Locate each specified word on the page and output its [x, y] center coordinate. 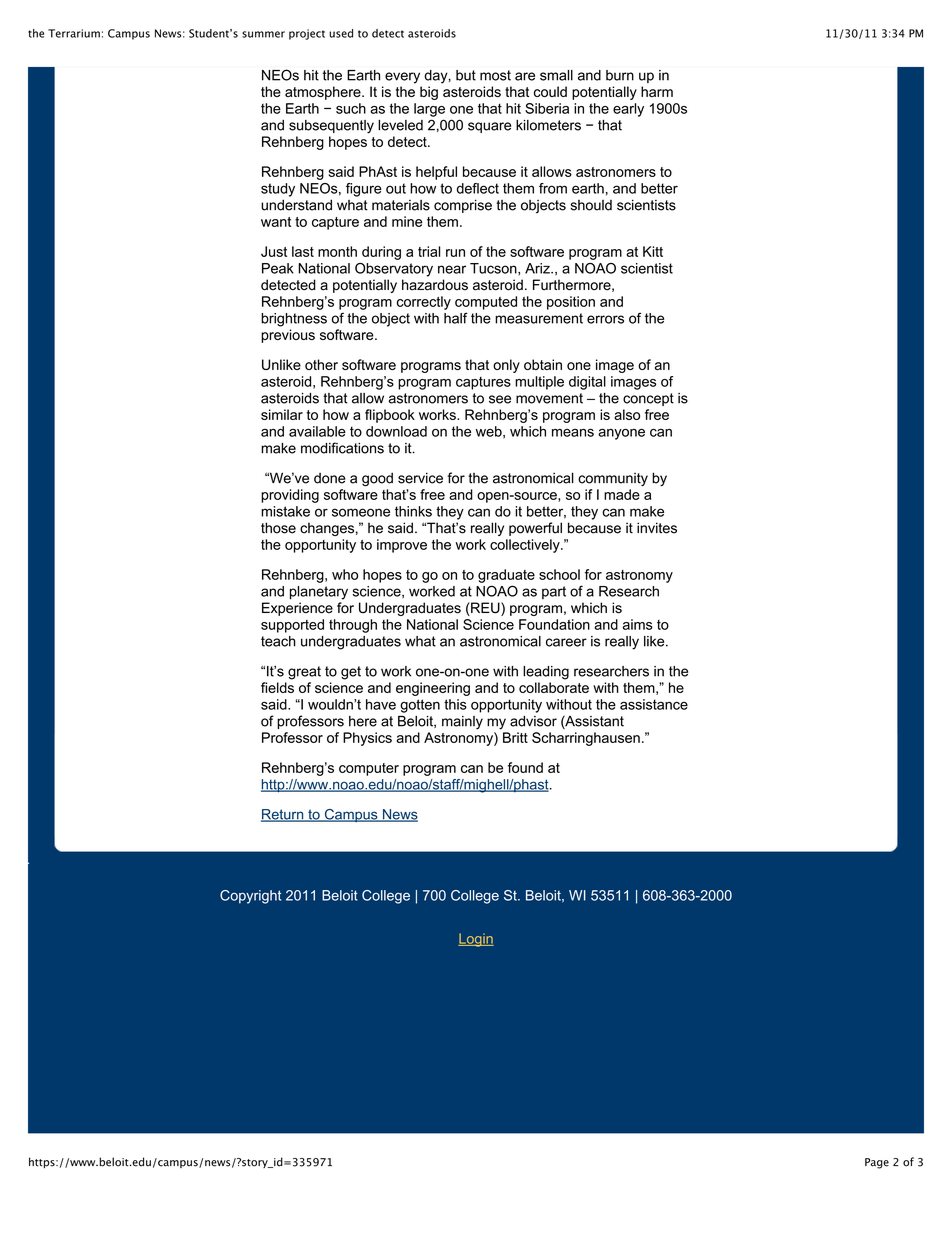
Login [476, 940]
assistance [654, 704]
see [500, 399]
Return [283, 815]
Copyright [250, 897]
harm [657, 91]
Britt [515, 737]
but [466, 75]
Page [877, 1163]
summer [263, 34]
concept [648, 399]
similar [282, 414]
